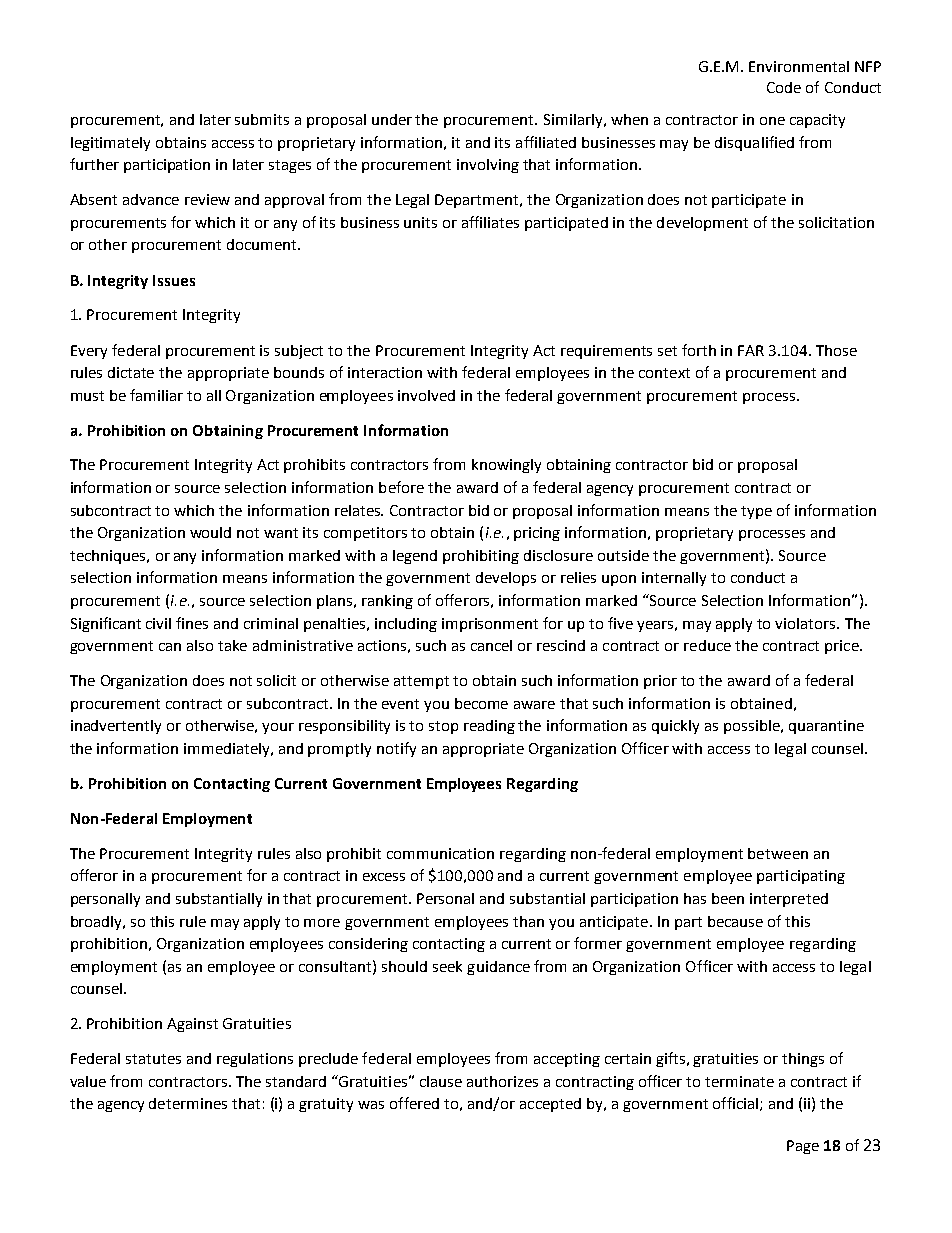 The height and width of the screenshot is (1233, 952). Describe the element at coordinates (262, 119) in the screenshot. I see `submits` at that location.
